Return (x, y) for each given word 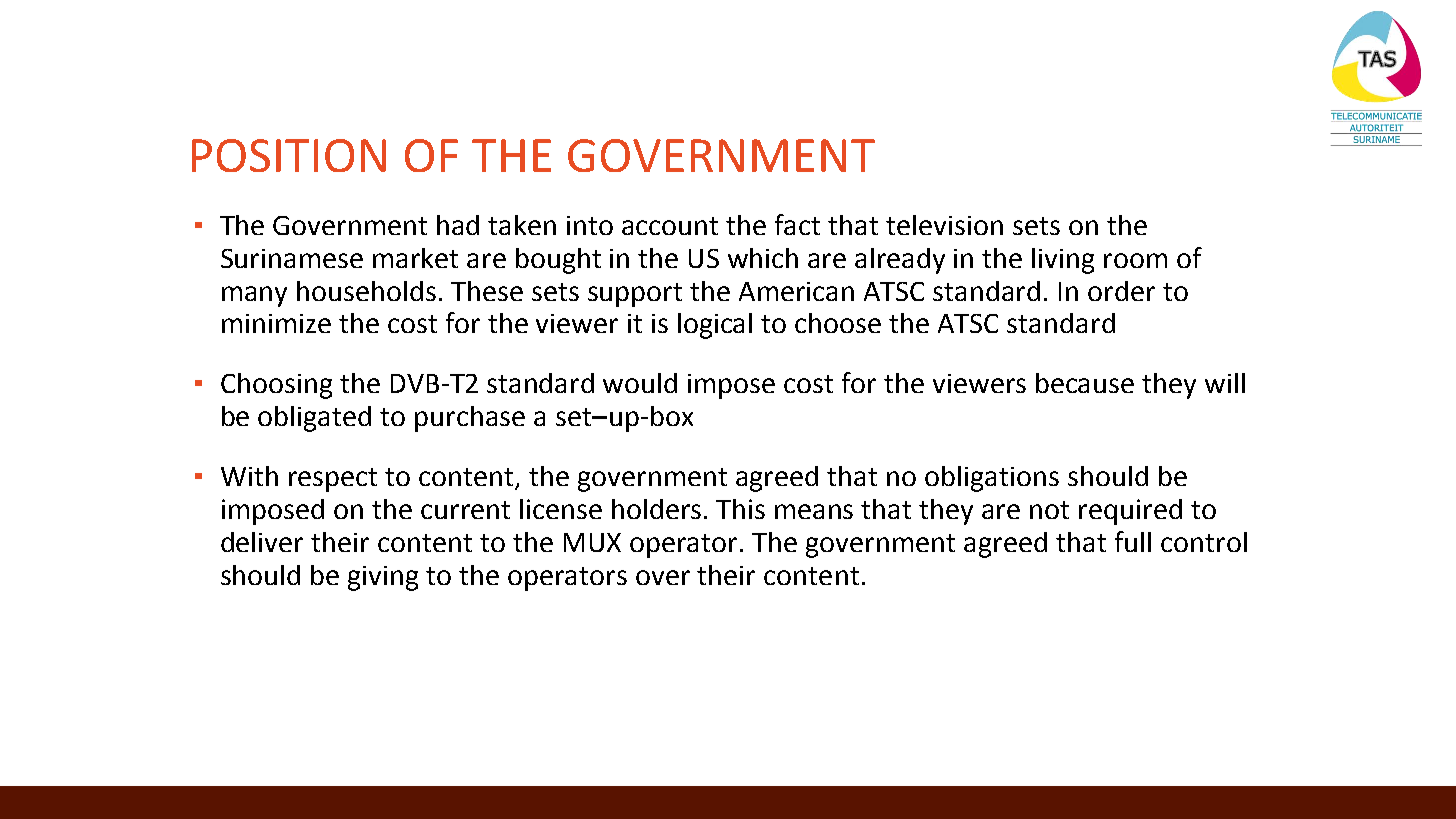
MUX (592, 542)
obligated (314, 419)
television (944, 225)
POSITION (289, 155)
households (366, 291)
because (1085, 383)
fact (797, 224)
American (796, 291)
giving (383, 578)
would (640, 383)
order (1121, 291)
